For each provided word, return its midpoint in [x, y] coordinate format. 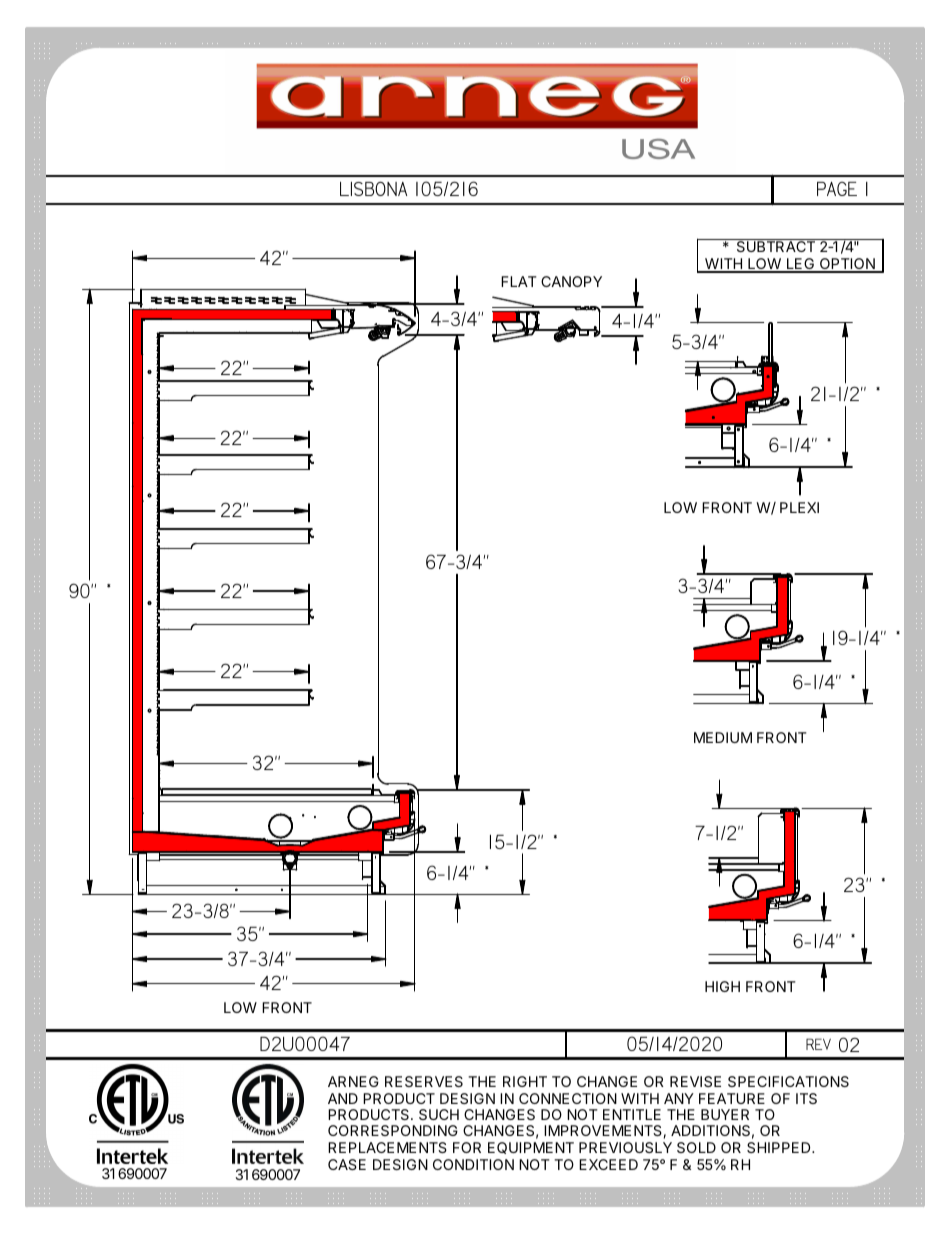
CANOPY [571, 281]
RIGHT [525, 1081]
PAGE [837, 189]
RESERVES [424, 1081]
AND [343, 1098]
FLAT [519, 281]
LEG [801, 265]
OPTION [847, 265]
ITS [806, 1098]
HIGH [722, 986]
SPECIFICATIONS [788, 1081]
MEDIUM [723, 737]
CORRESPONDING [393, 1130]
